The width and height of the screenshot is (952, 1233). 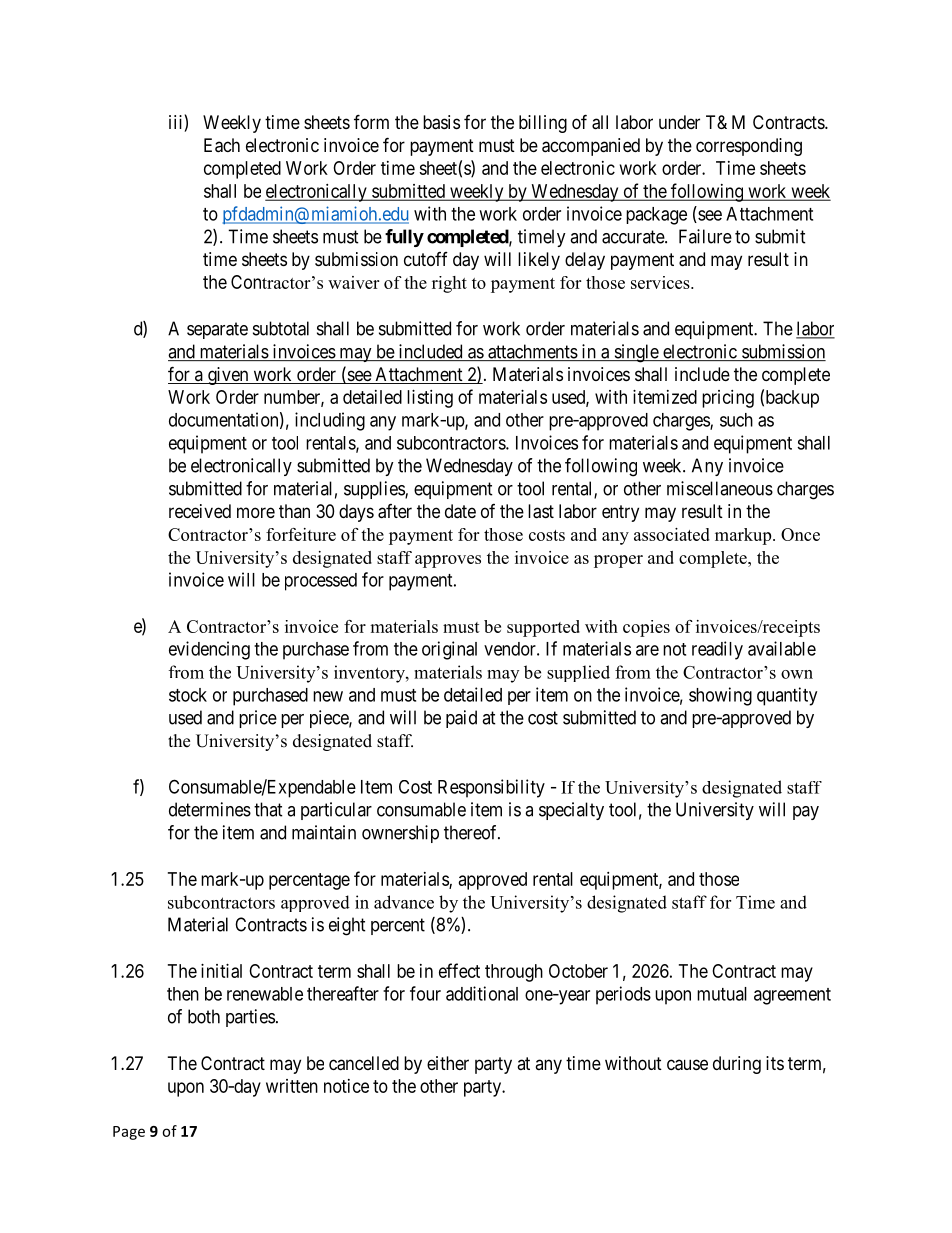 What do you see at coordinates (441, 122) in the screenshot?
I see `basis` at bounding box center [441, 122].
